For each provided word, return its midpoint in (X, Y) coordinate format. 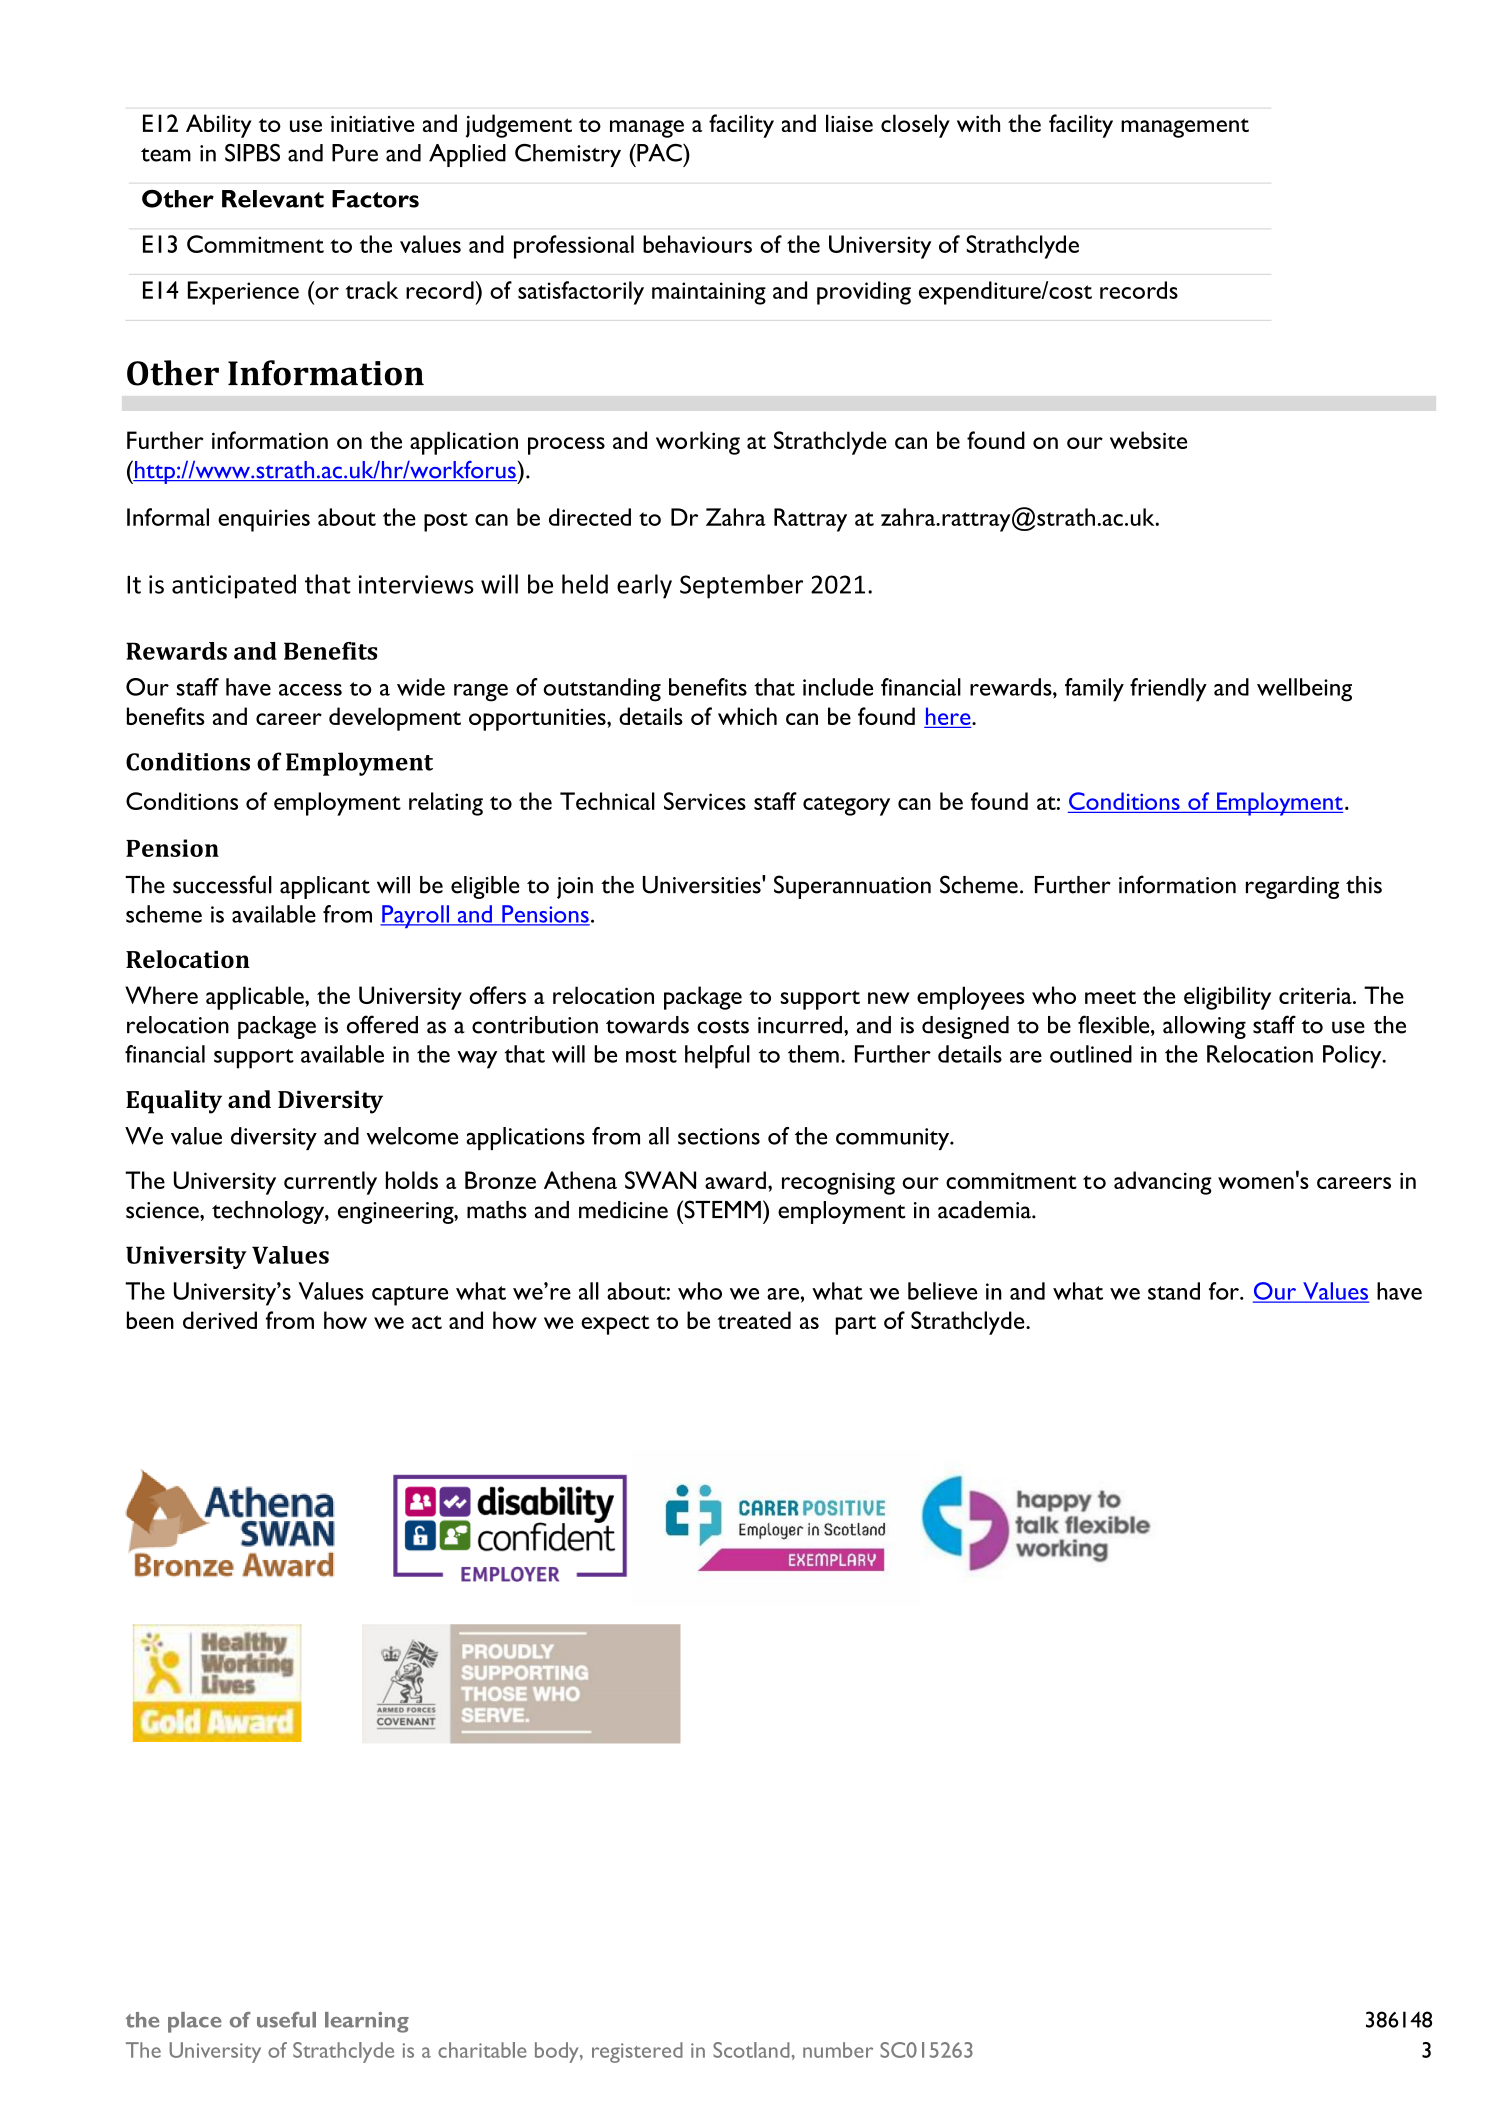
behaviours (697, 244)
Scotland (751, 2050)
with (978, 123)
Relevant (273, 199)
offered (382, 1024)
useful (286, 2020)
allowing (1204, 1027)
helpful (717, 1057)
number (838, 2050)
